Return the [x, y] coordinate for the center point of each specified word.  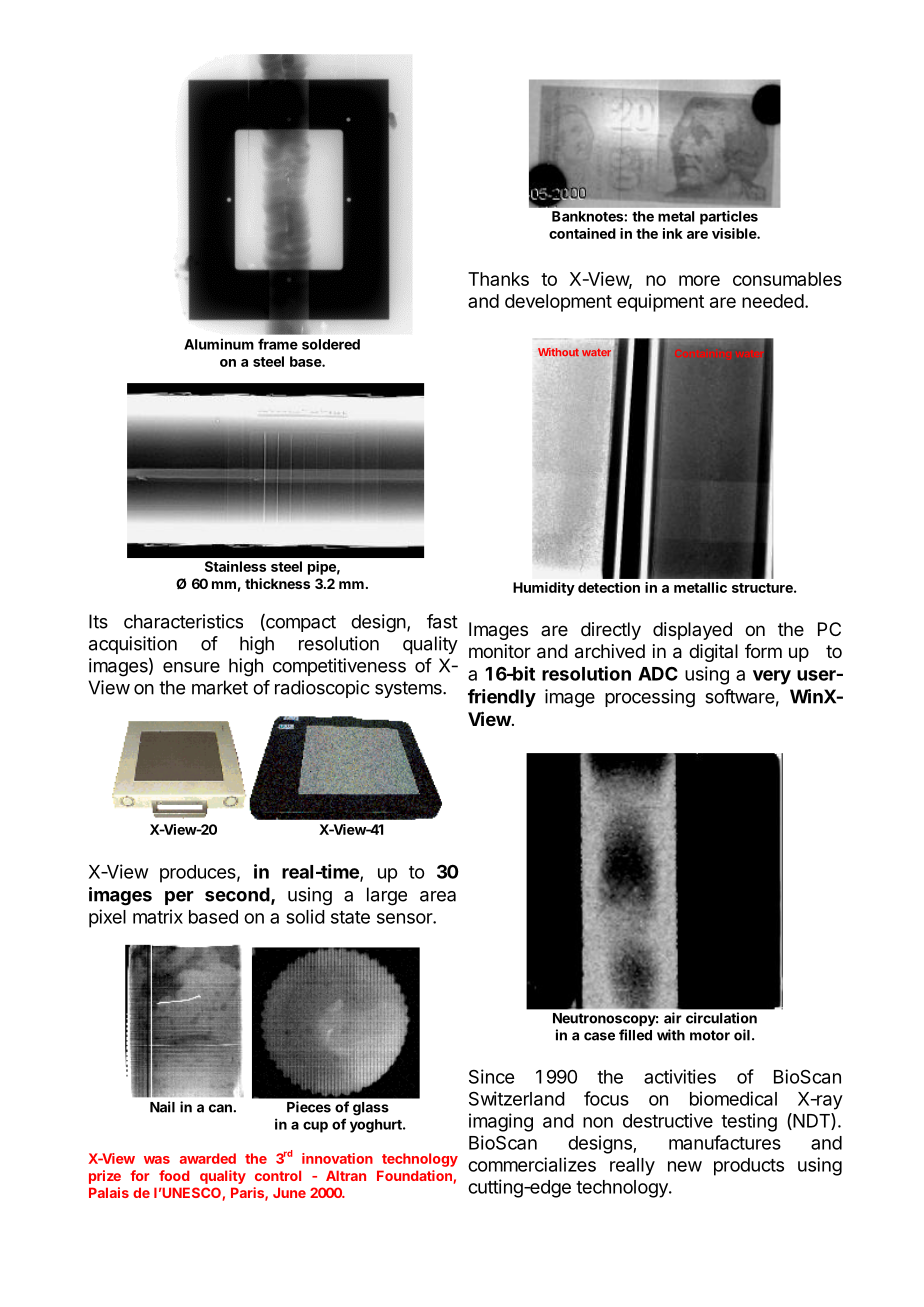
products [749, 1167]
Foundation [414, 1175]
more [699, 280]
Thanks [498, 279]
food [174, 1175]
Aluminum [219, 344]
